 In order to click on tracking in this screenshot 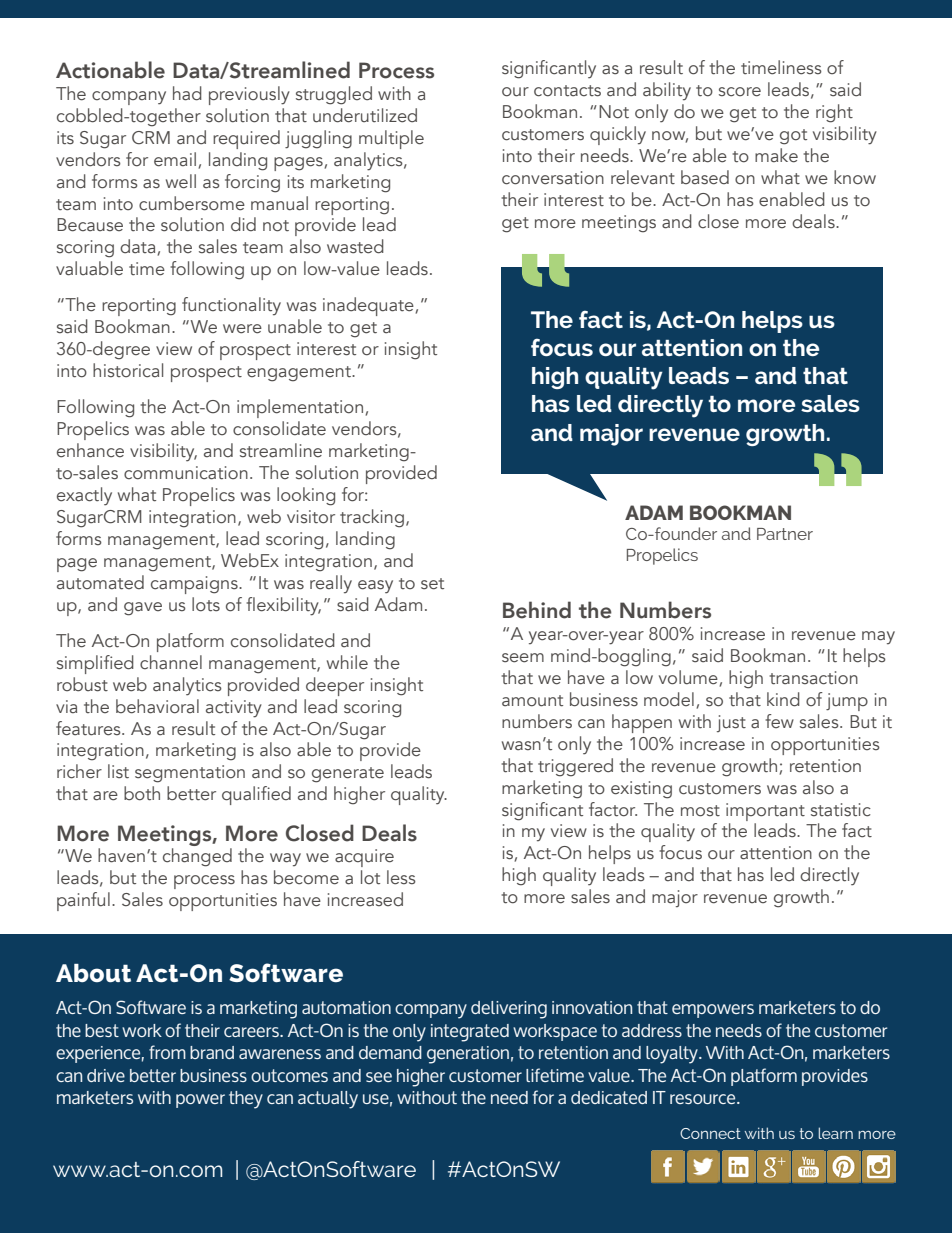, I will do `click(372, 518)`.
